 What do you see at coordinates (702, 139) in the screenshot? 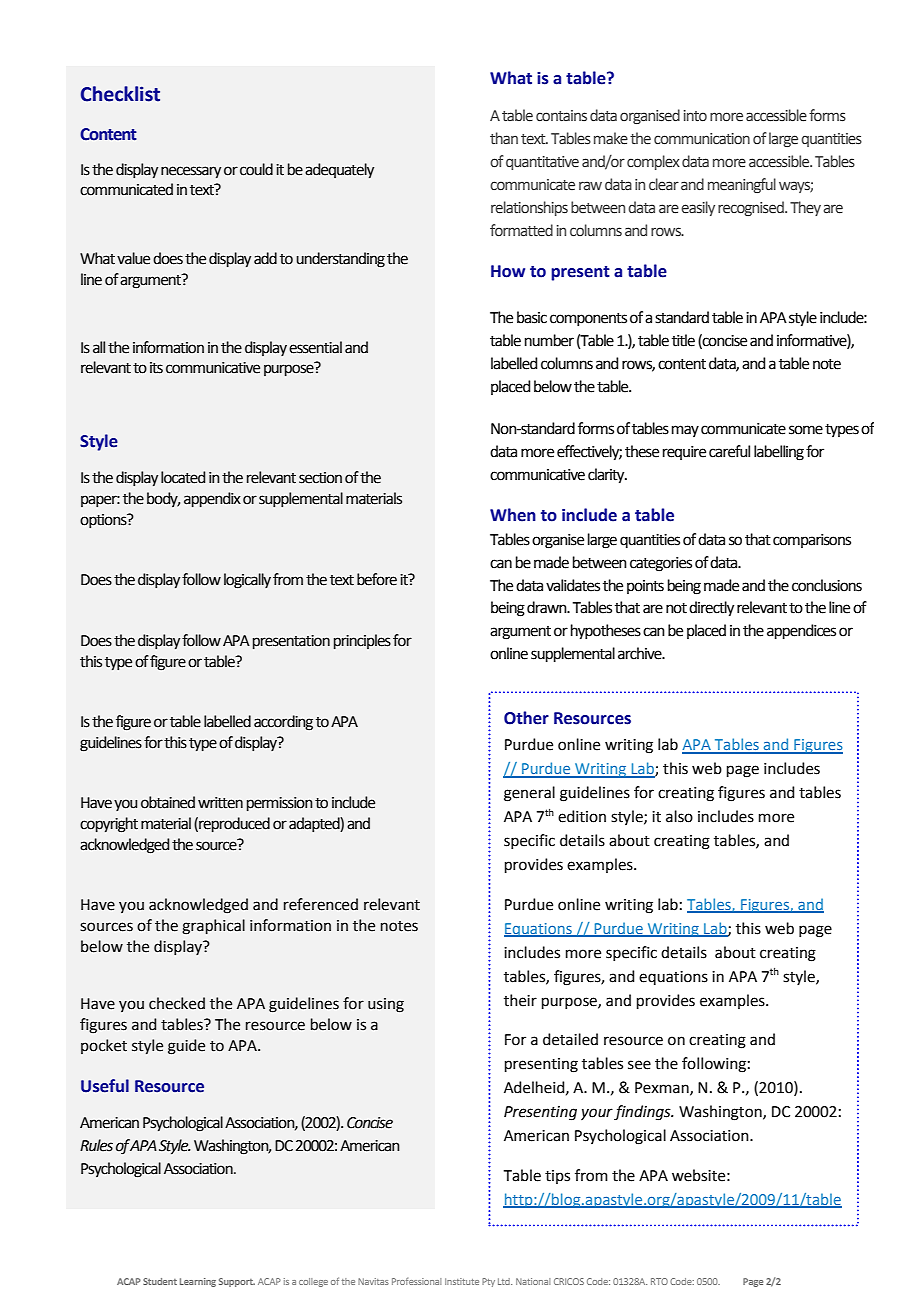
I see `communication` at bounding box center [702, 139].
